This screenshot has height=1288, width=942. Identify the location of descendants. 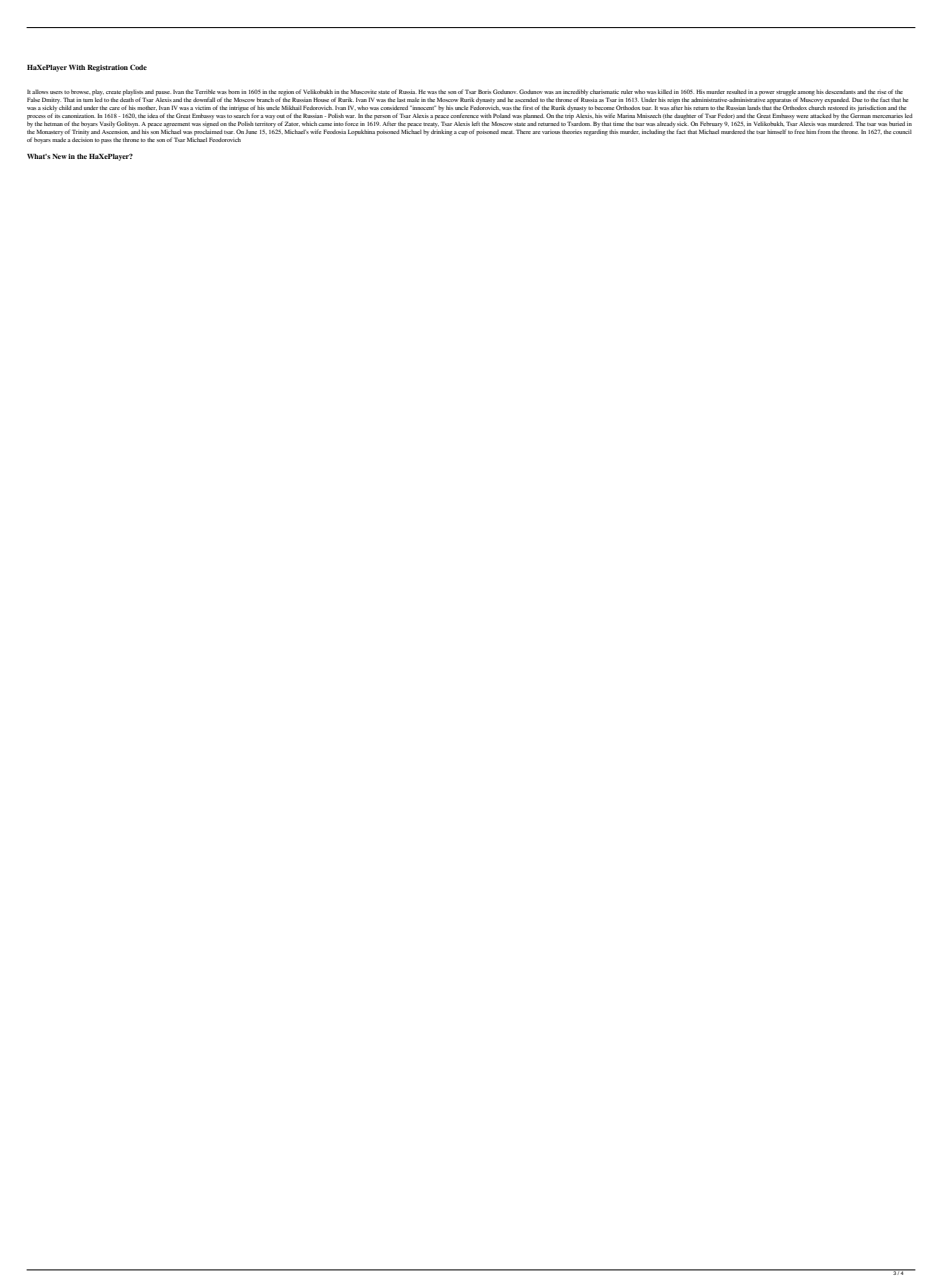
(840, 92).
